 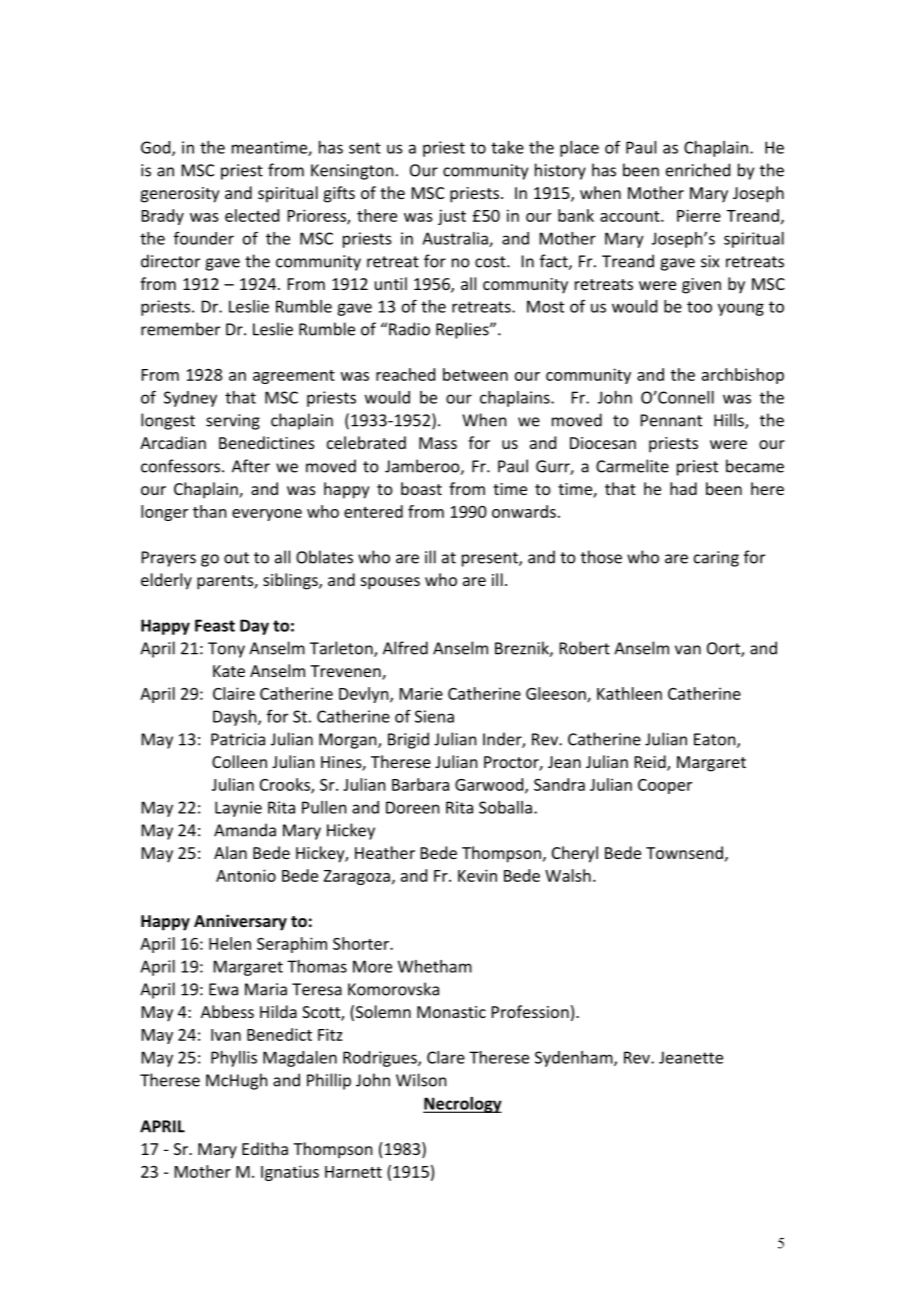 I want to click on just, so click(x=452, y=217).
